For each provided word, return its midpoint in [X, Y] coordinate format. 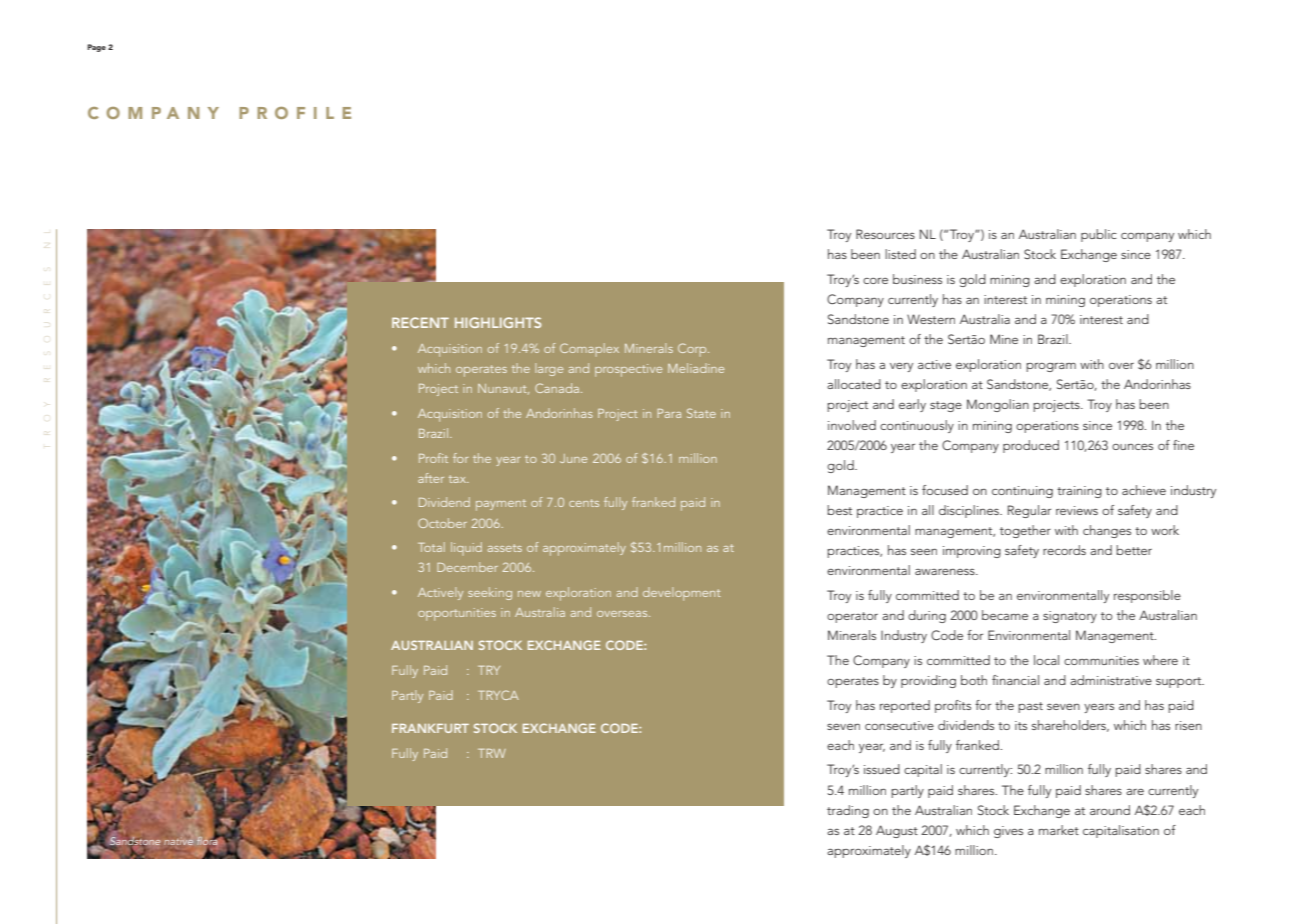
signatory [1070, 617]
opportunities [457, 614]
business [917, 279]
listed [900, 254]
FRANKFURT [430, 728]
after [431, 478]
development [681, 594]
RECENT [420, 322]
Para [669, 413]
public [1099, 235]
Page [96, 48]
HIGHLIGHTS [498, 322]
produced [1031, 446]
